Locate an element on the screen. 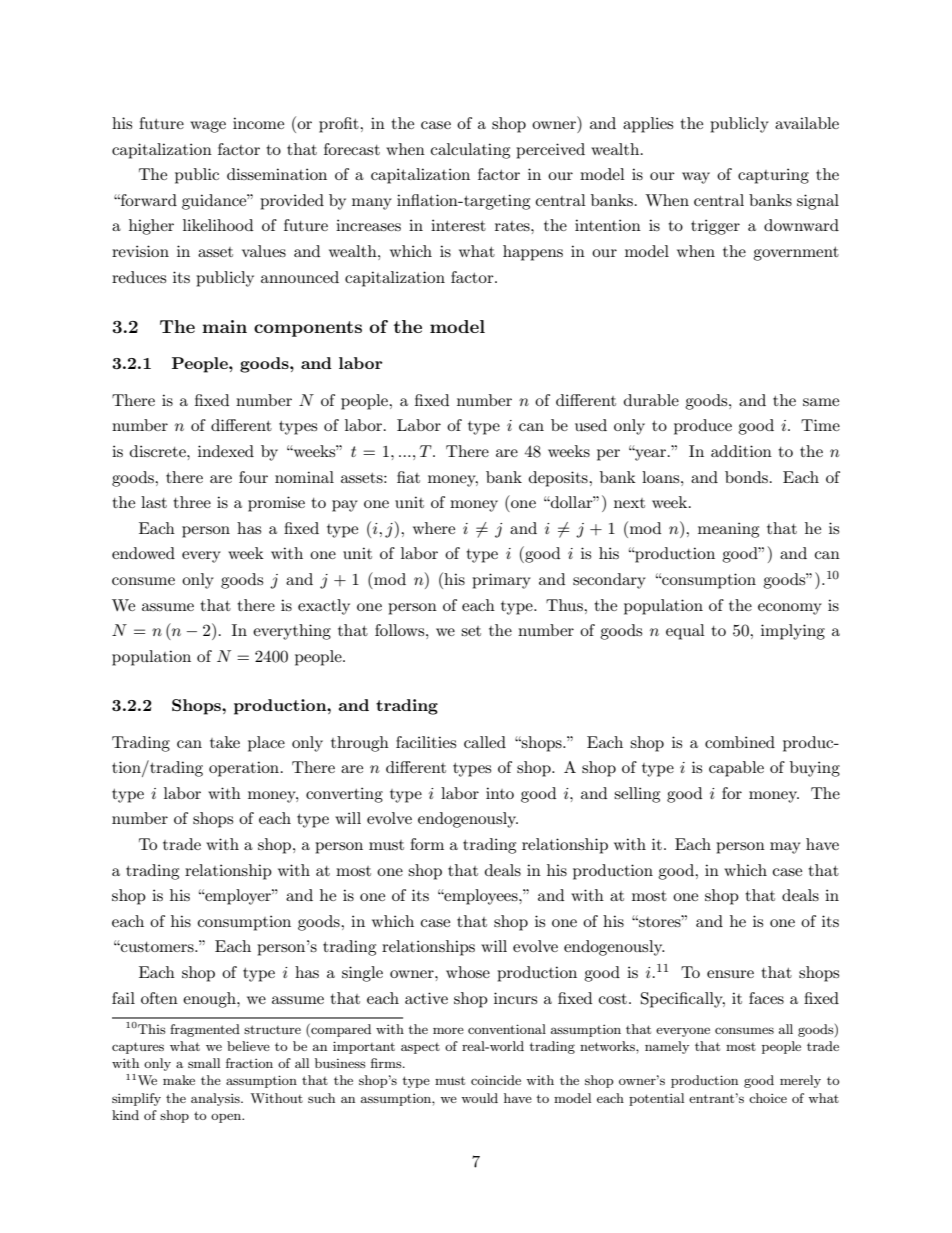 This screenshot has height=1233, width=952. wage is located at coordinates (208, 127).
